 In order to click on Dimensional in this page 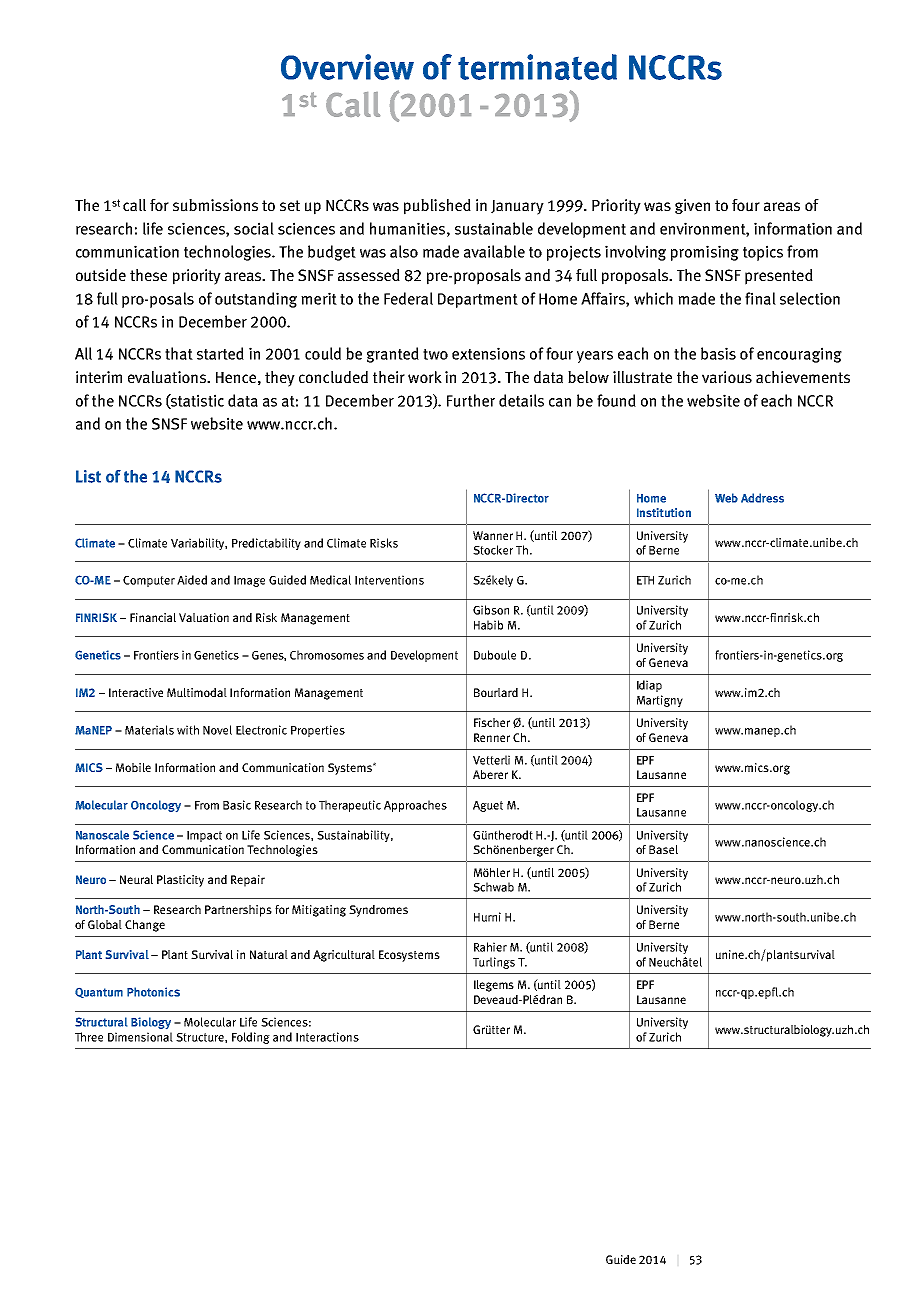, I will do `click(140, 1037)`.
